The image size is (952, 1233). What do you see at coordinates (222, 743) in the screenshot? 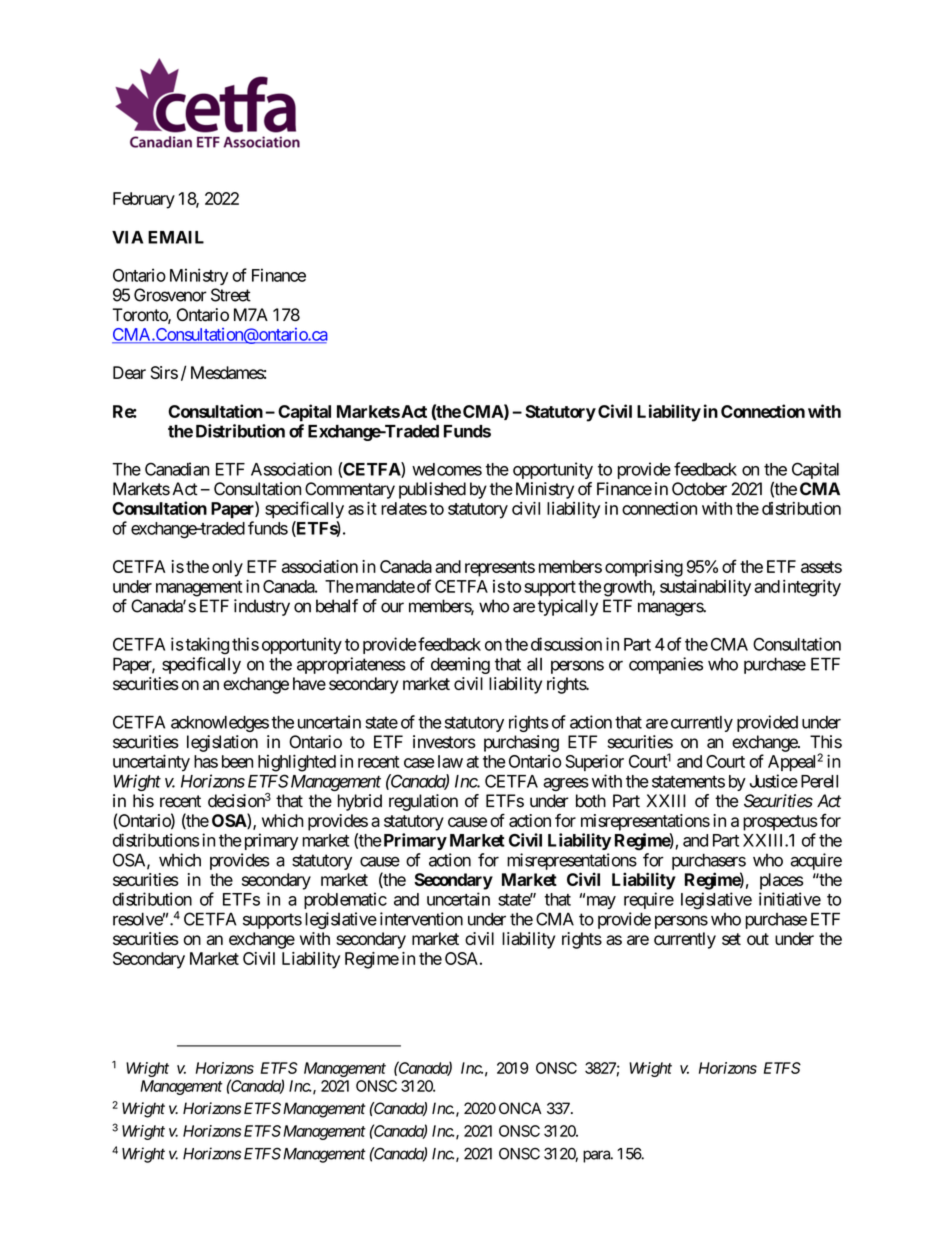
I see `legislation` at bounding box center [222, 743].
